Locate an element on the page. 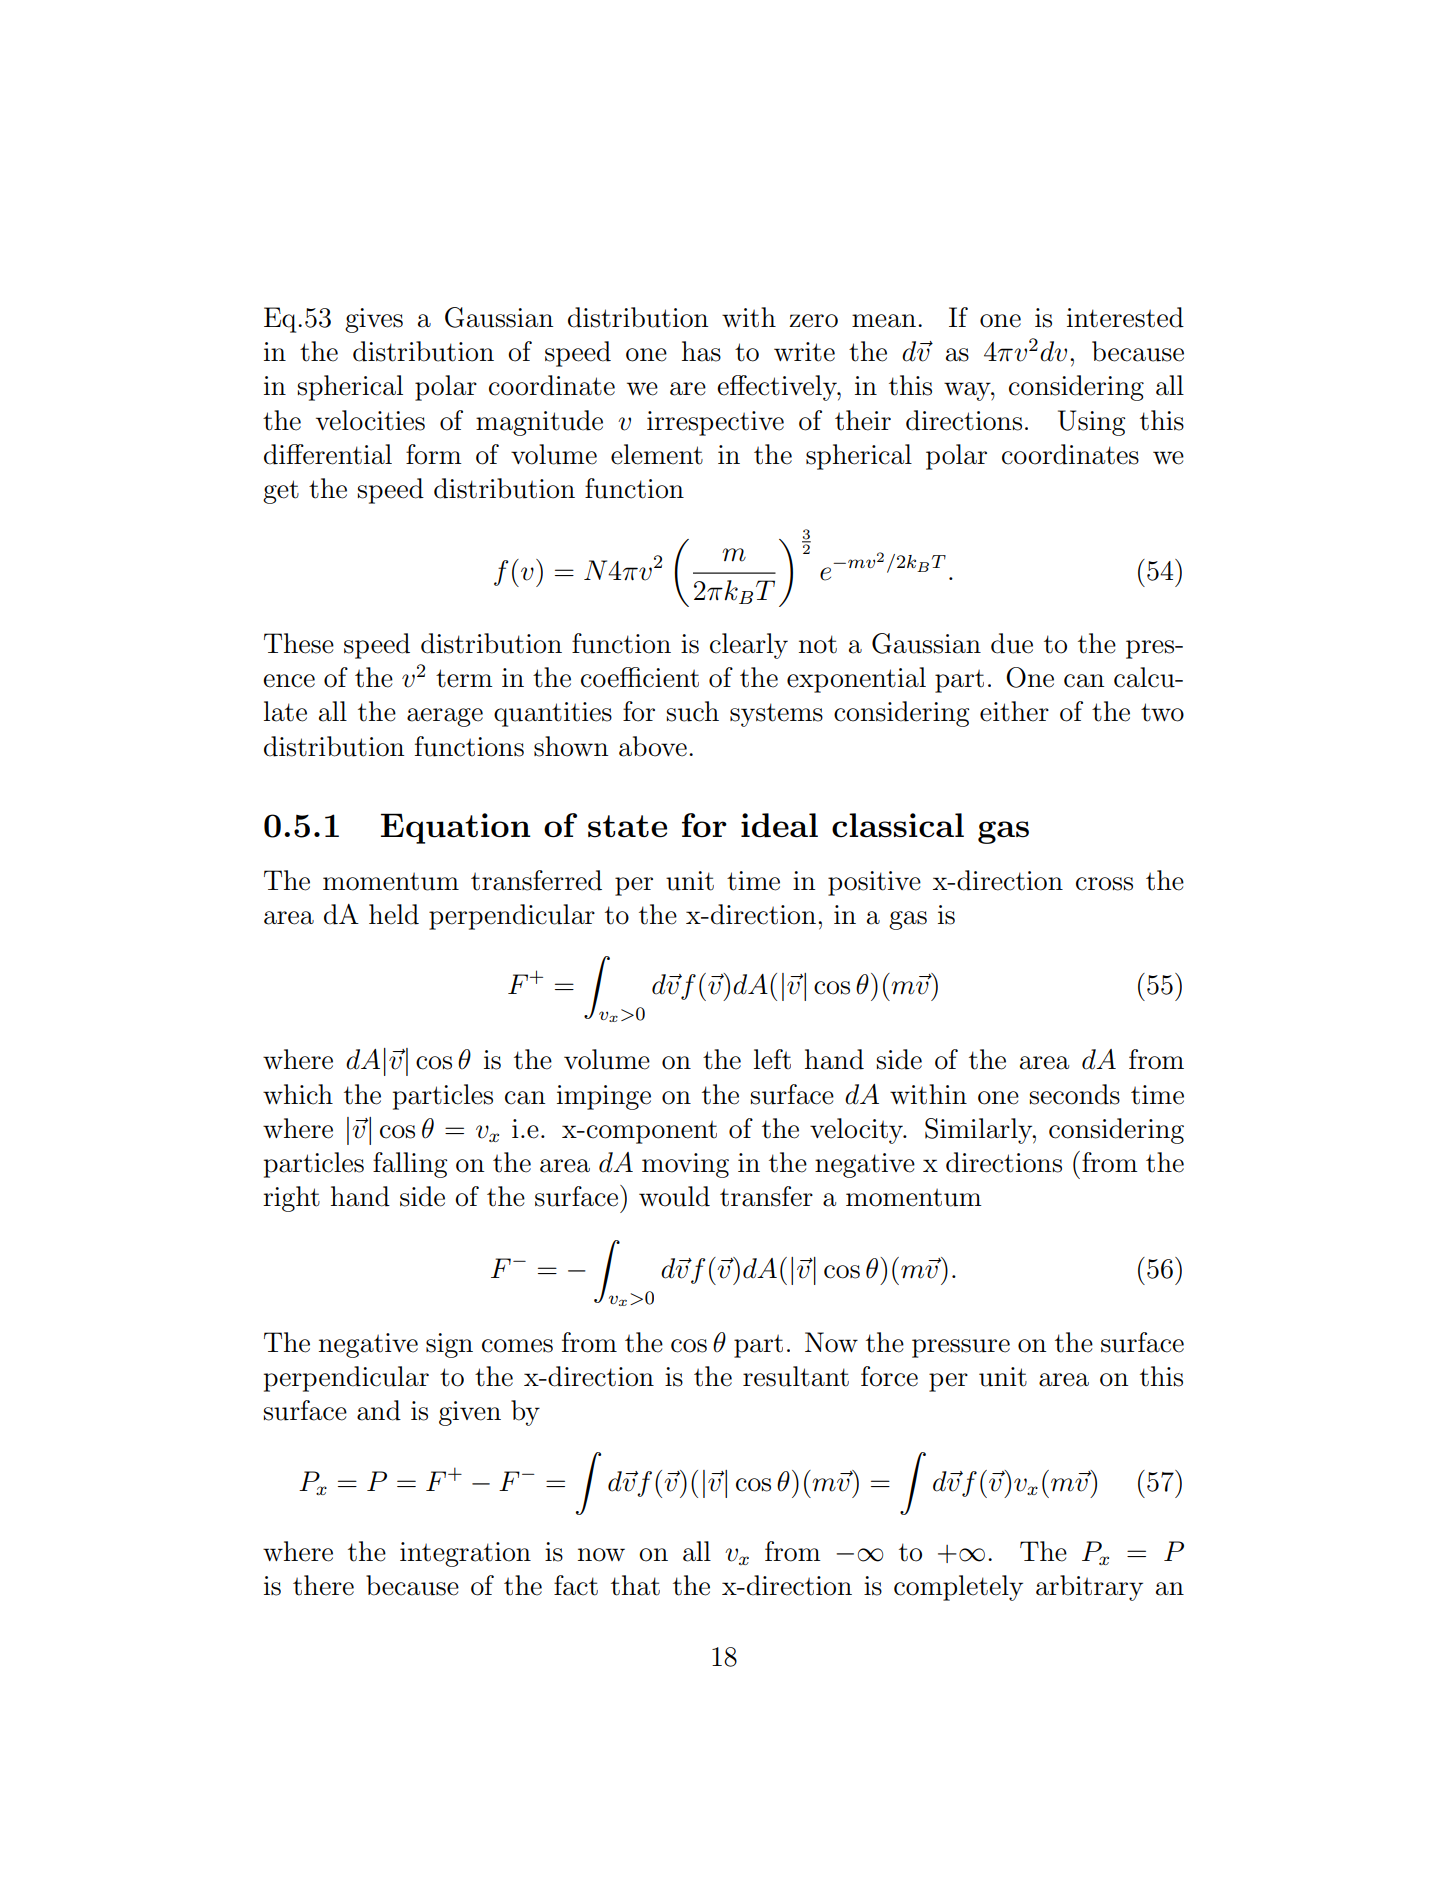 This page has height=1879, width=1452. has is located at coordinates (701, 351).
